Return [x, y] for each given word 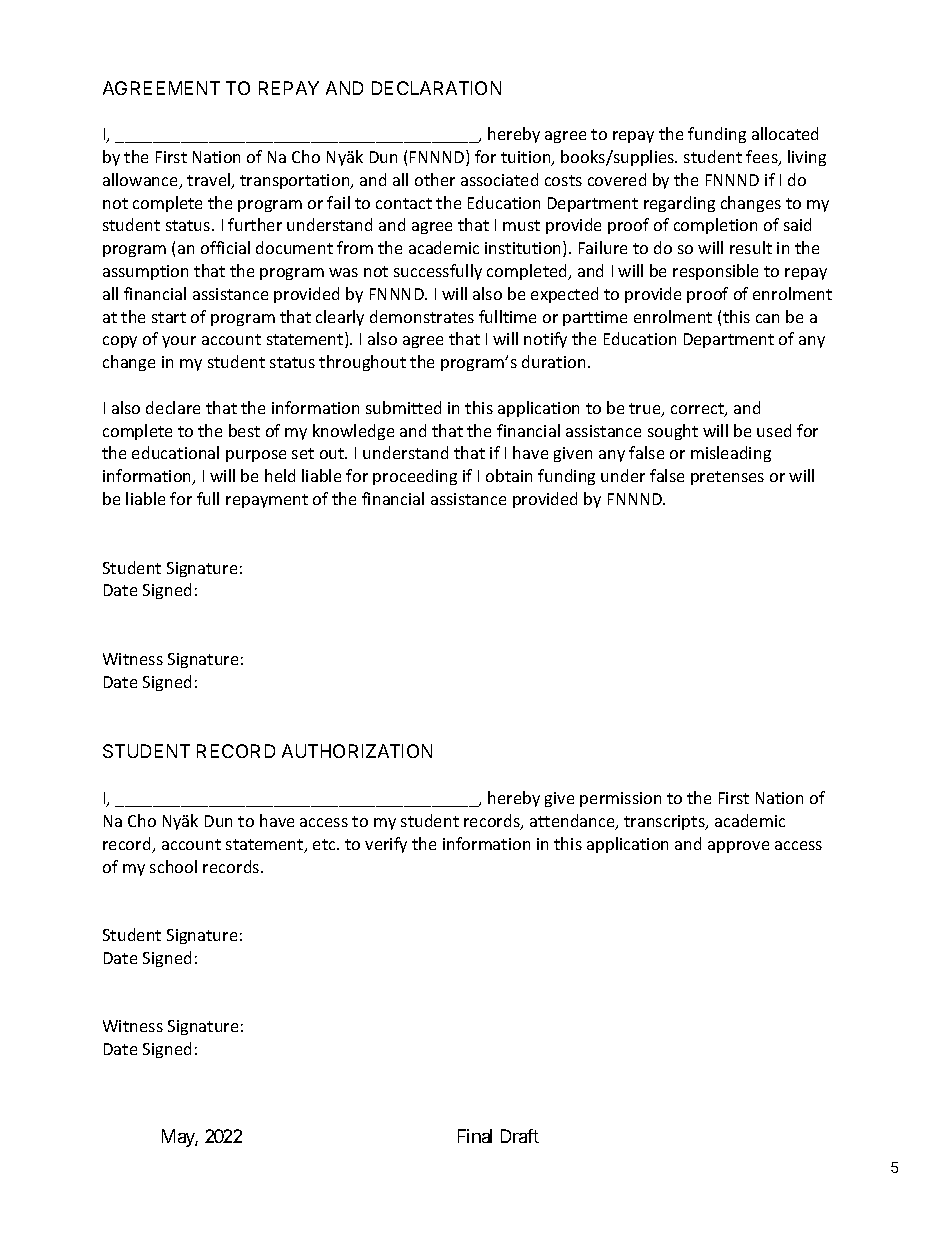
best [244, 430]
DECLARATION [436, 88]
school [173, 866]
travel [210, 181]
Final [475, 1136]
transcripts [665, 822]
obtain [509, 475]
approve [738, 847]
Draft [520, 1136]
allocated [785, 133]
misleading [731, 454]
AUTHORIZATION [357, 751]
